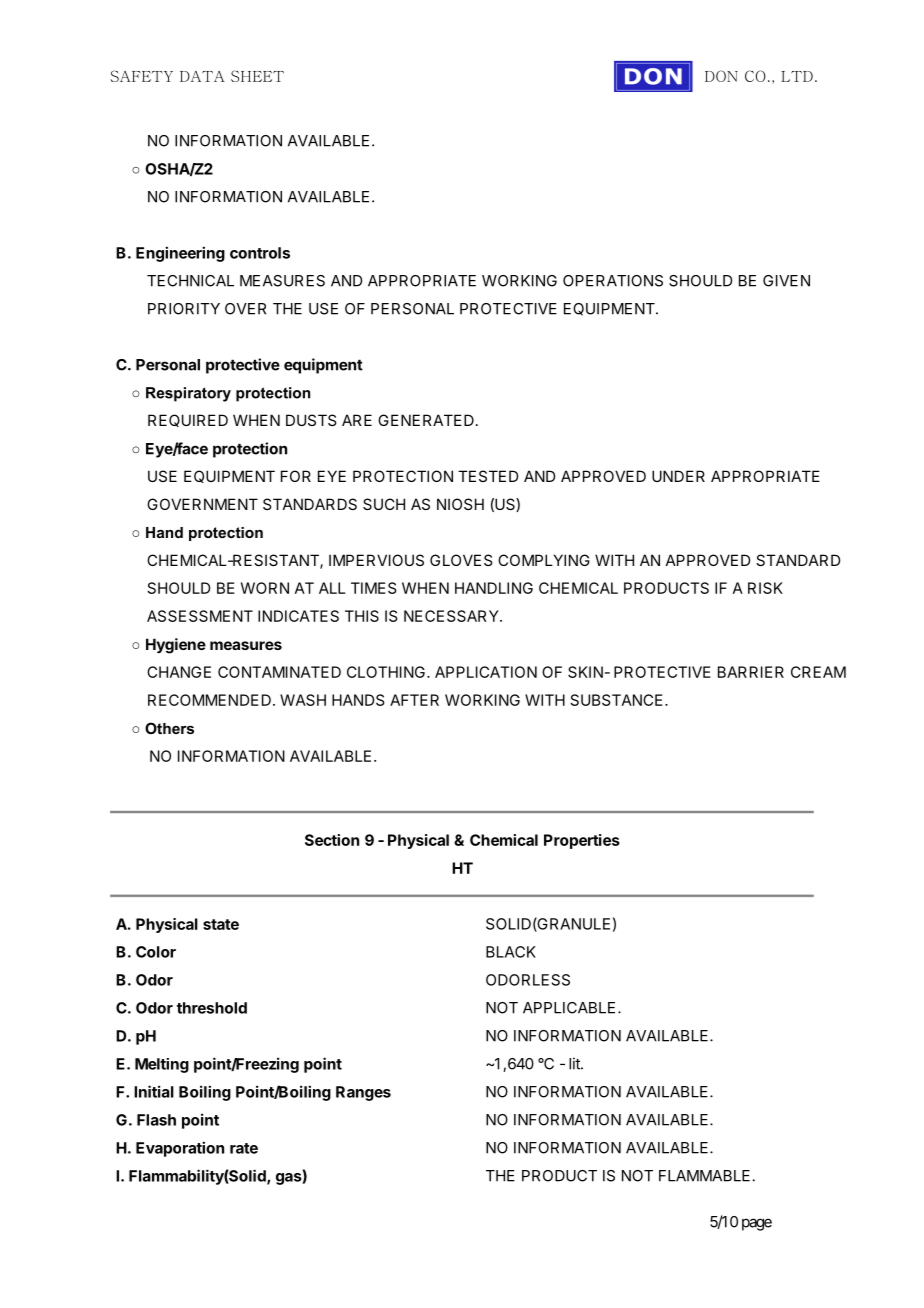 This document has height=1308, width=924. What do you see at coordinates (221, 924) in the document?
I see `state` at bounding box center [221, 924].
